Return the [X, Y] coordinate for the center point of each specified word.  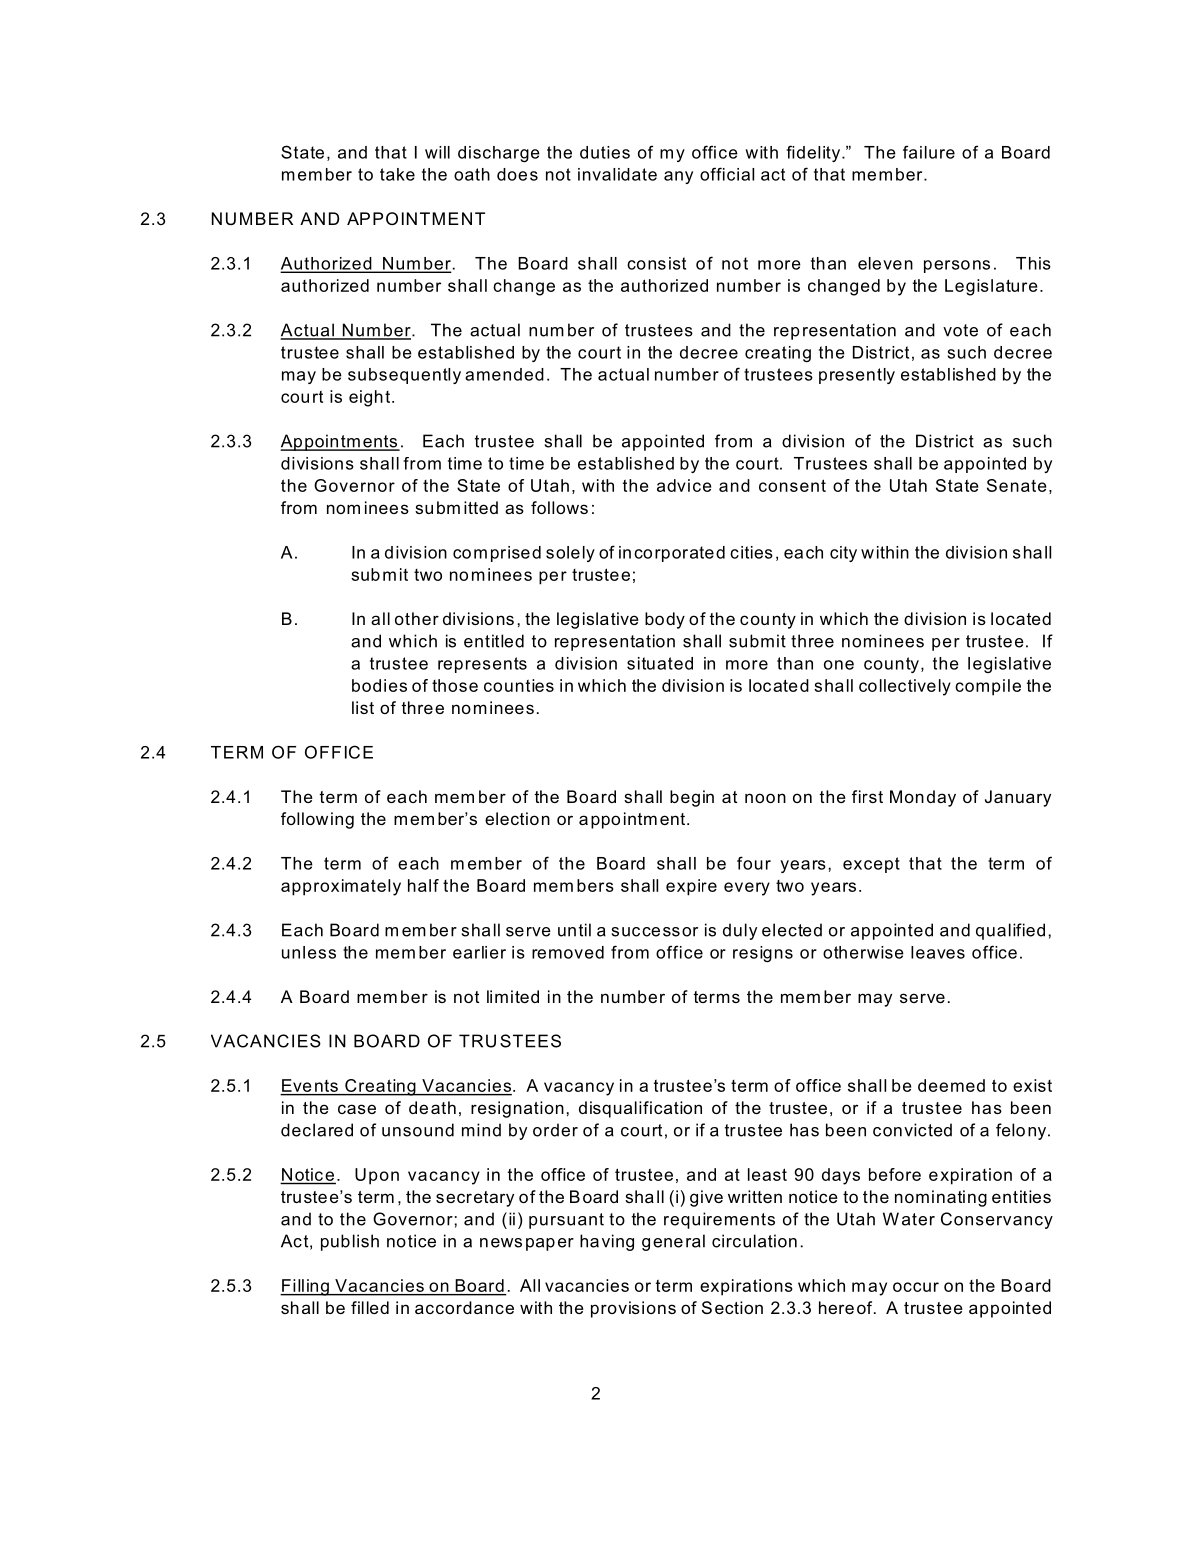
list [363, 707]
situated [660, 663]
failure [929, 152]
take [397, 174]
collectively [905, 687]
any [678, 177]
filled [370, 1307]
